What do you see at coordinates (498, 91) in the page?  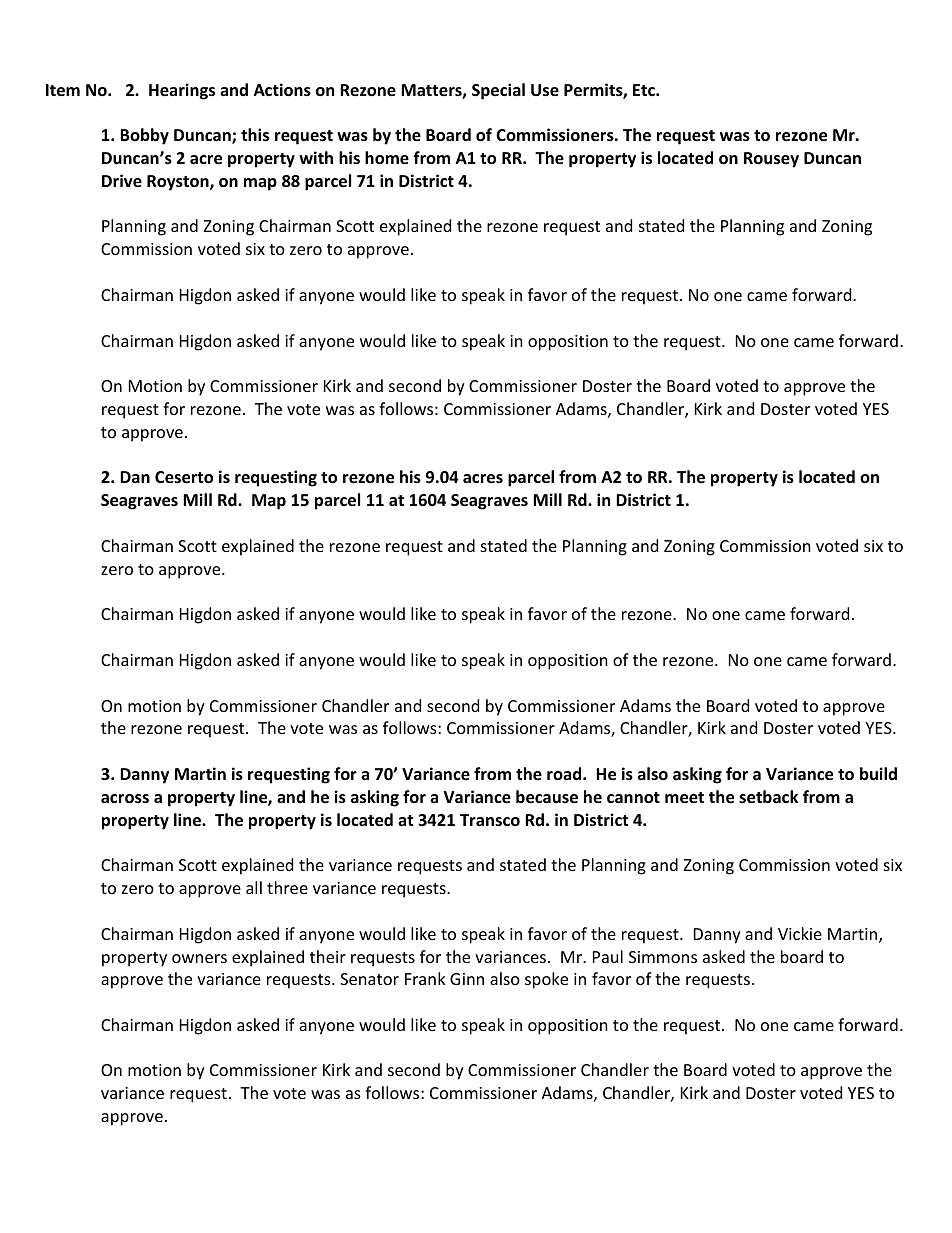 I see `Special` at bounding box center [498, 91].
